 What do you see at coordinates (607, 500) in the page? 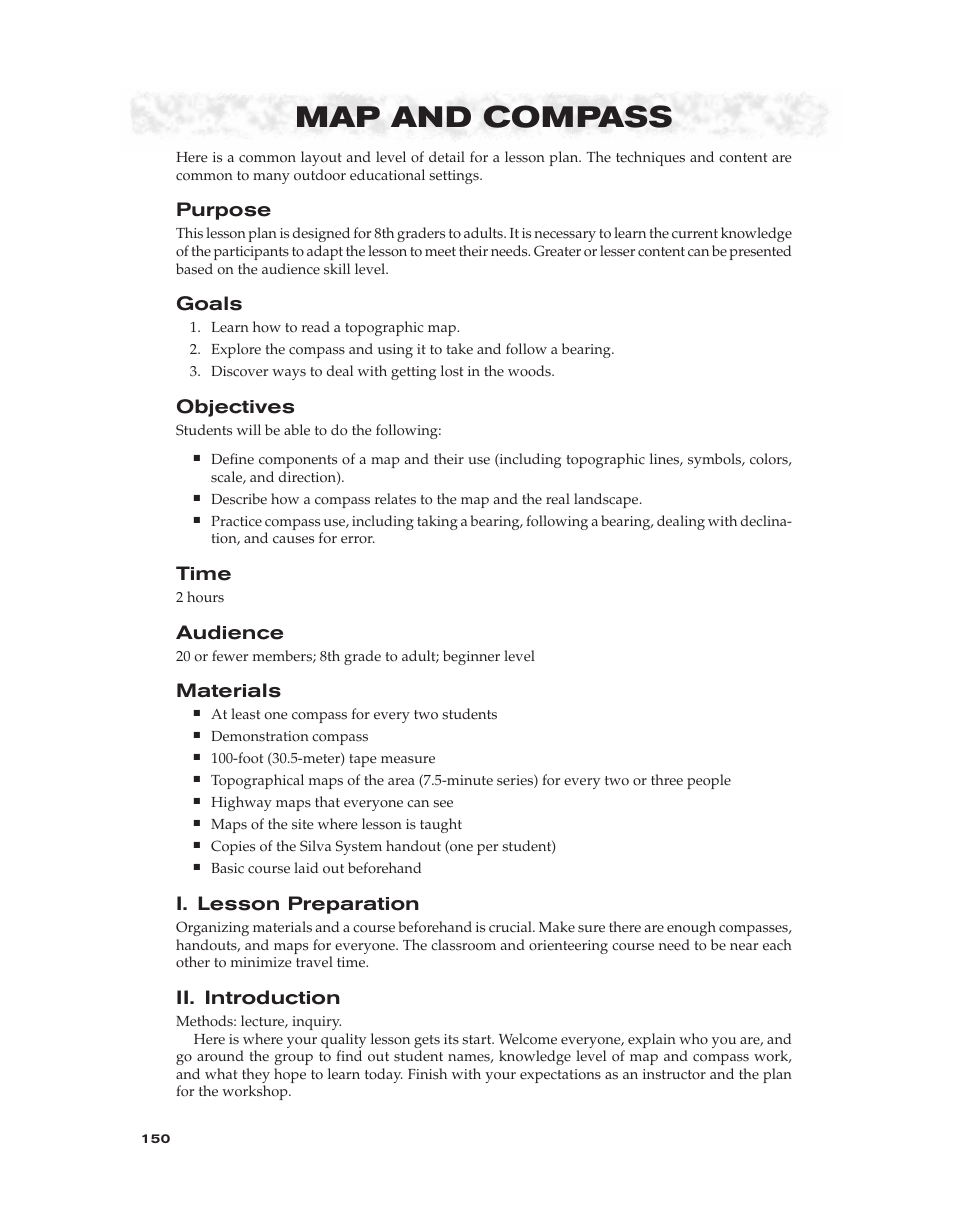
I see `landscape` at bounding box center [607, 500].
